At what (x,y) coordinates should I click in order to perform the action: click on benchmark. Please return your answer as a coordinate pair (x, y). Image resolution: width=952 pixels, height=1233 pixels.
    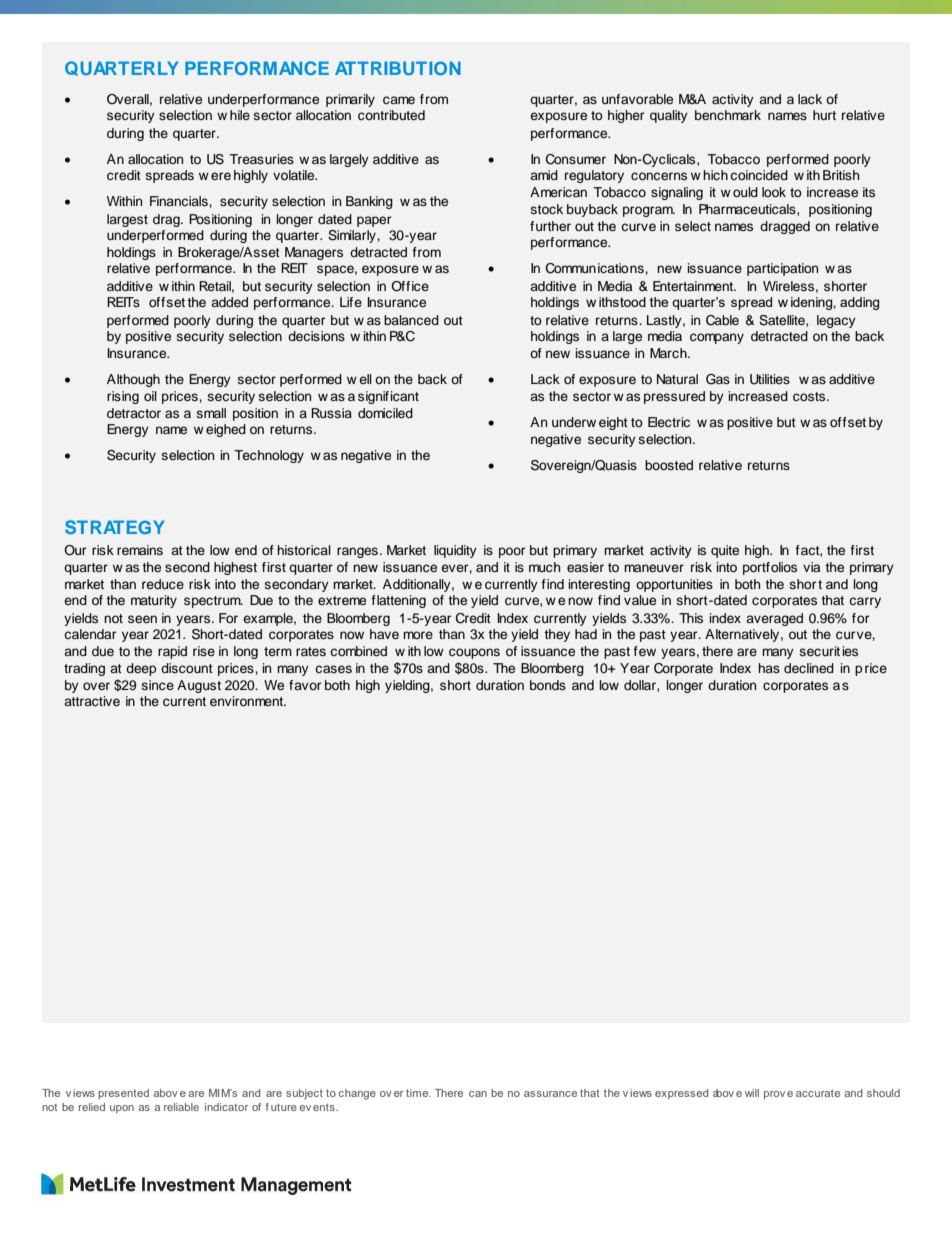
    Looking at the image, I should click on (728, 115).
